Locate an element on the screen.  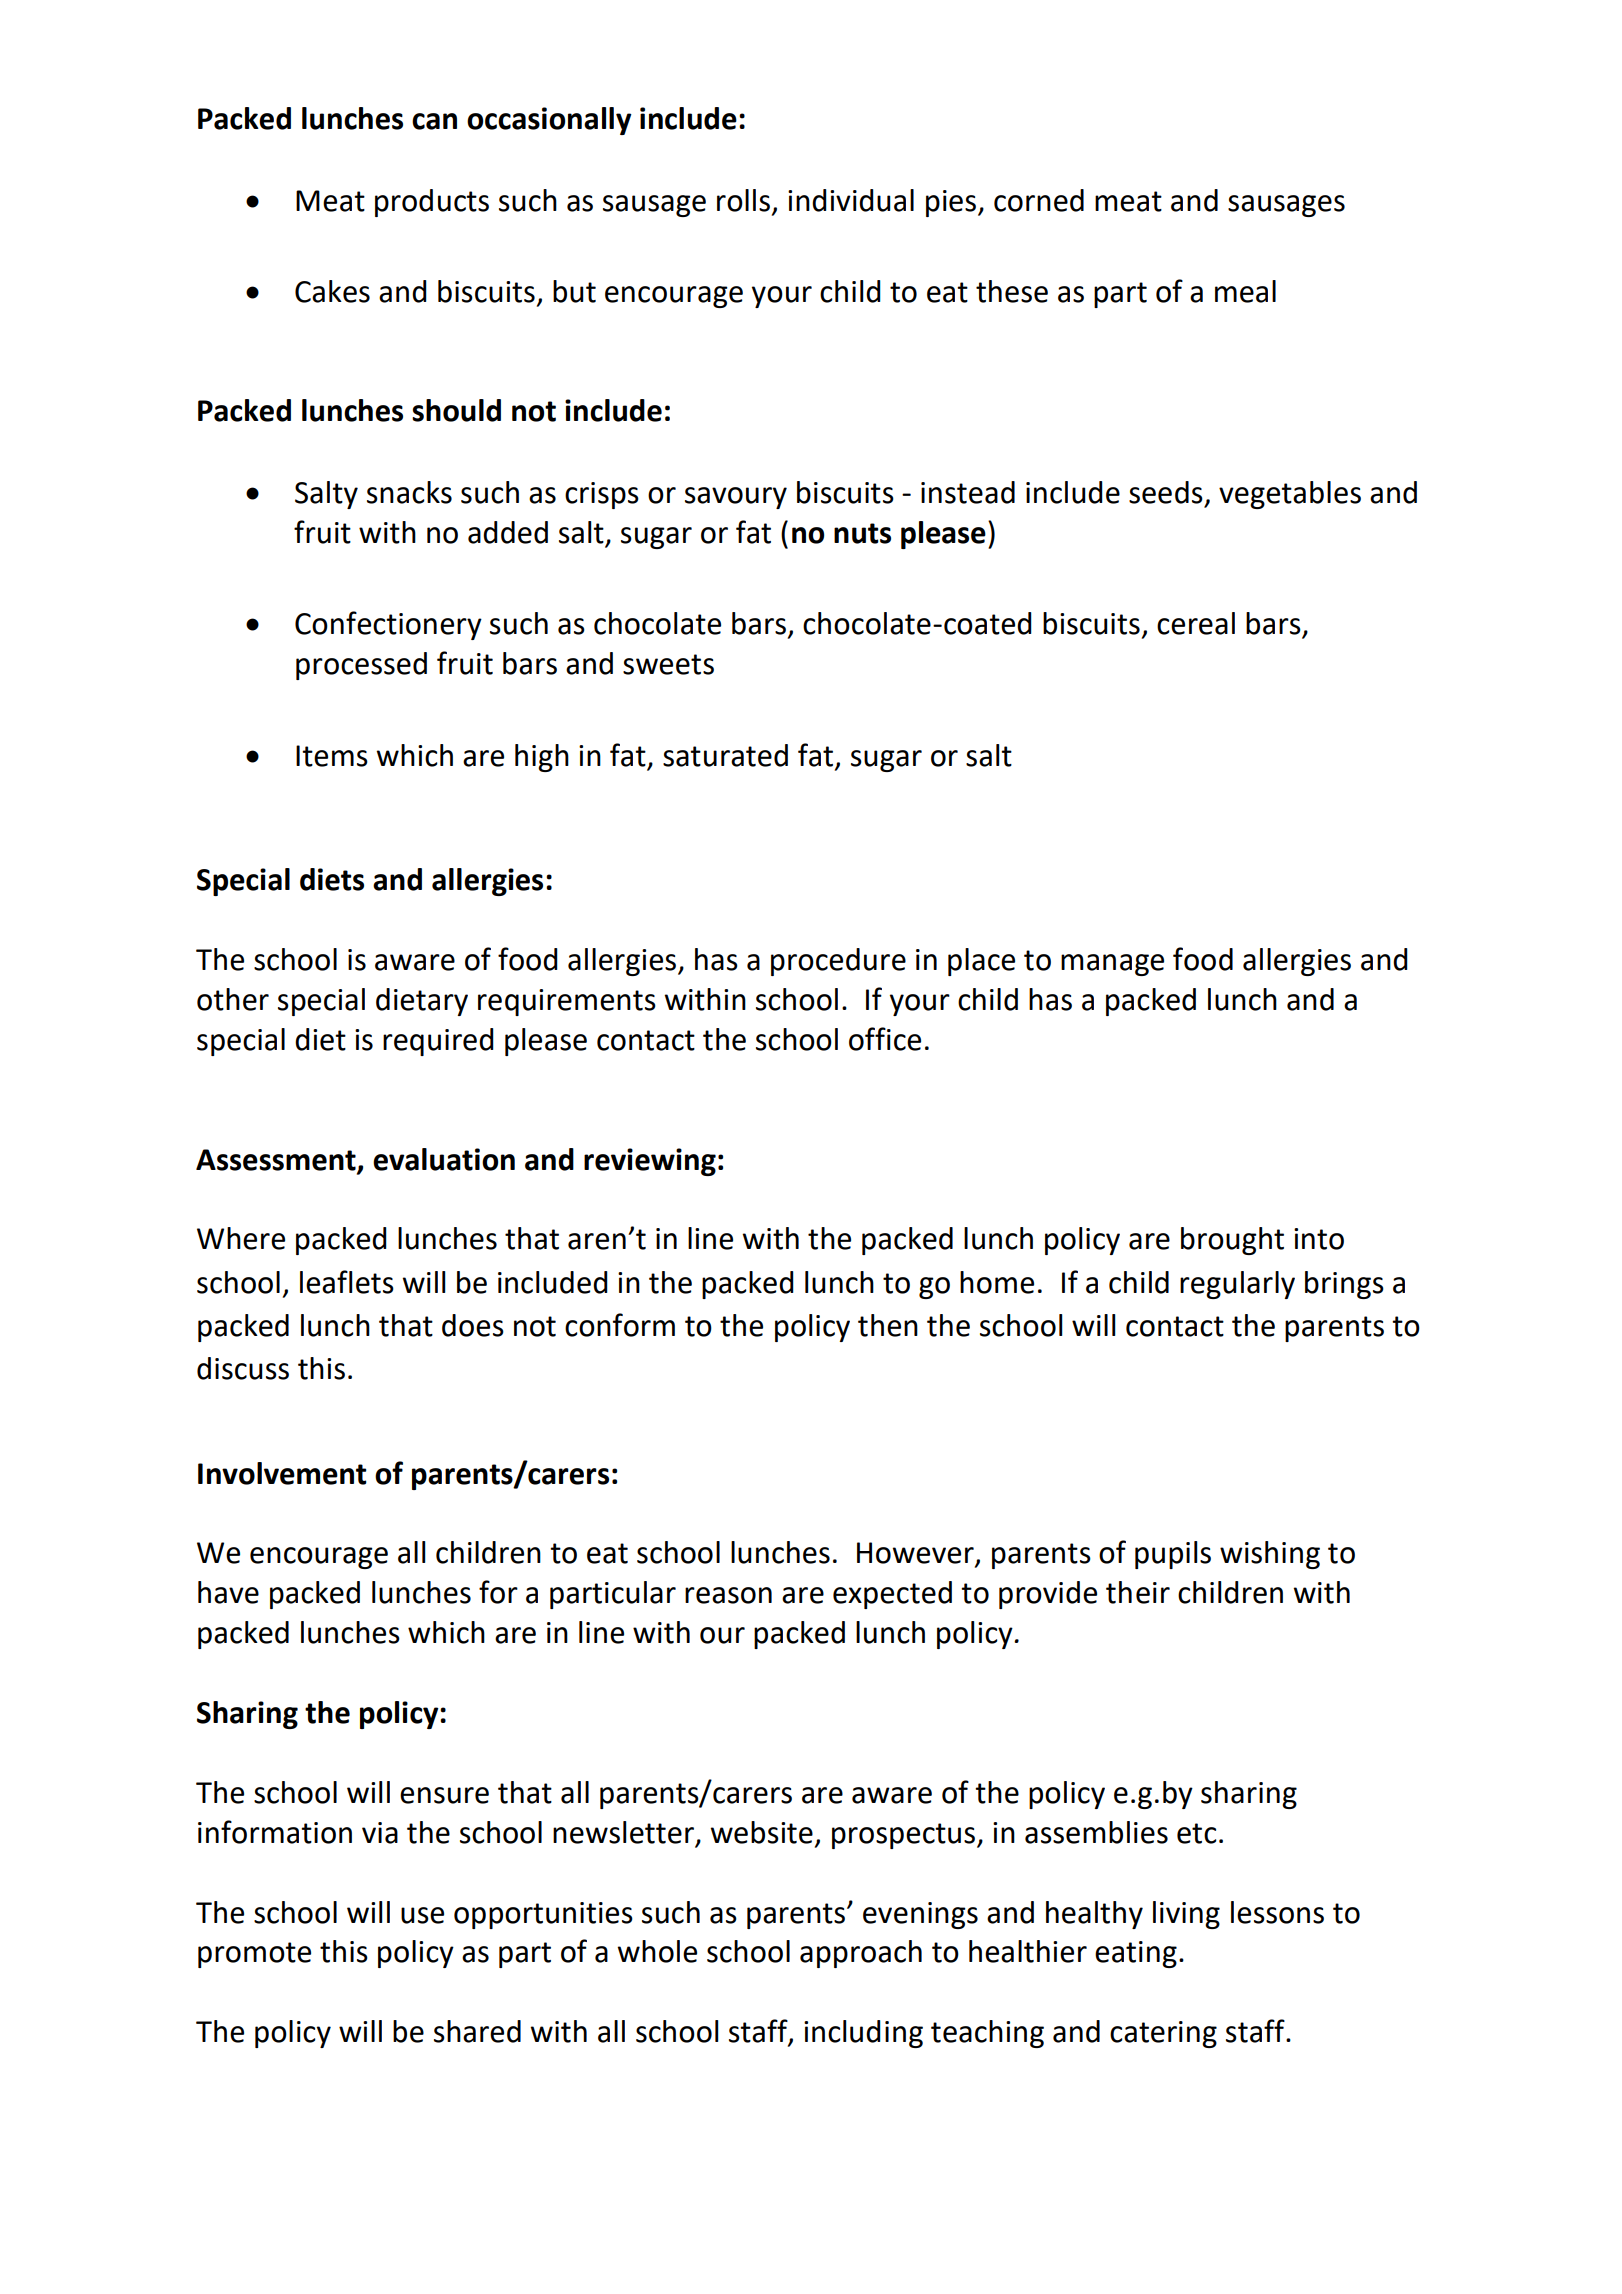
reason is located at coordinates (728, 1595).
